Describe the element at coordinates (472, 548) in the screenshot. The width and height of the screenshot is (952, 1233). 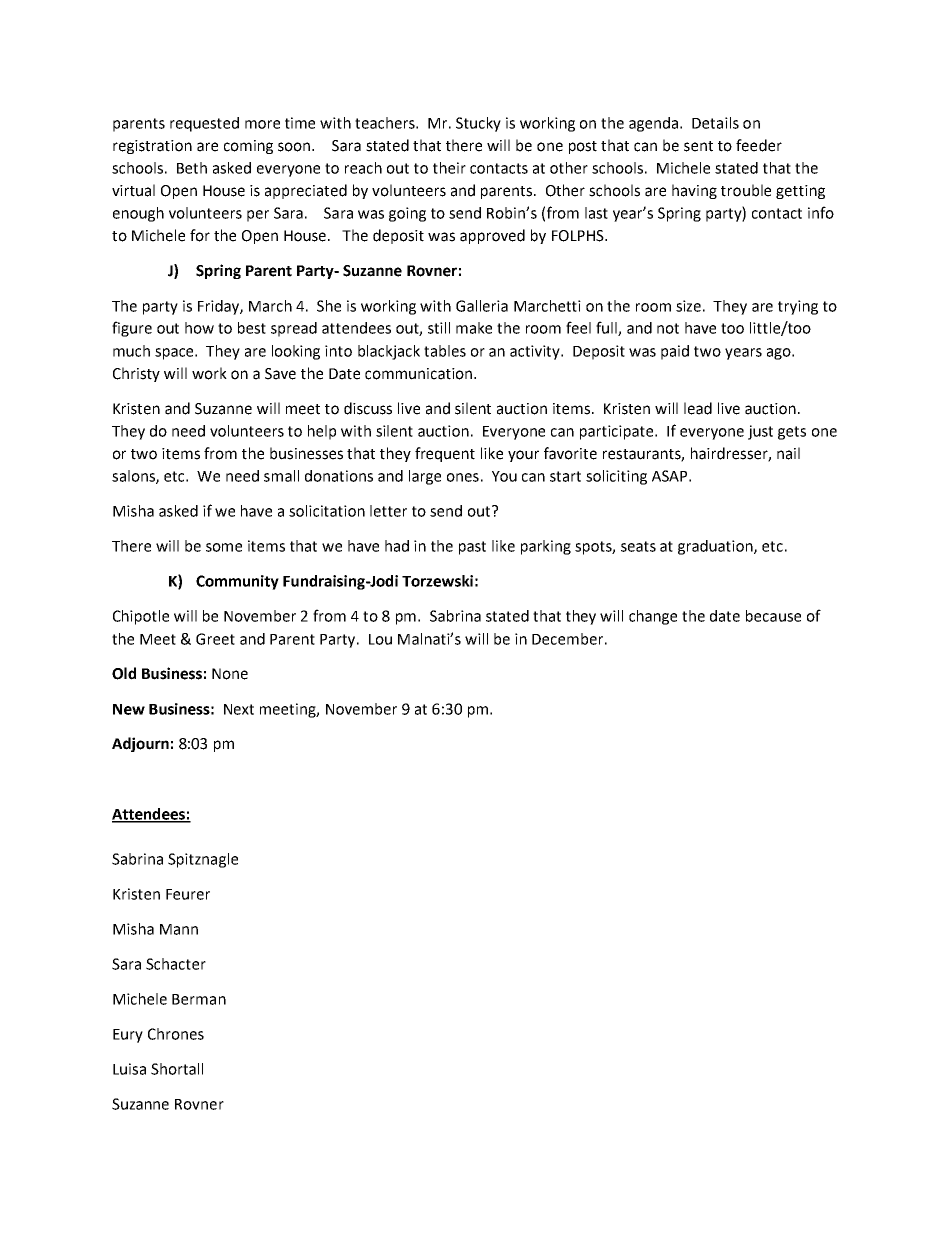
I see `past` at that location.
